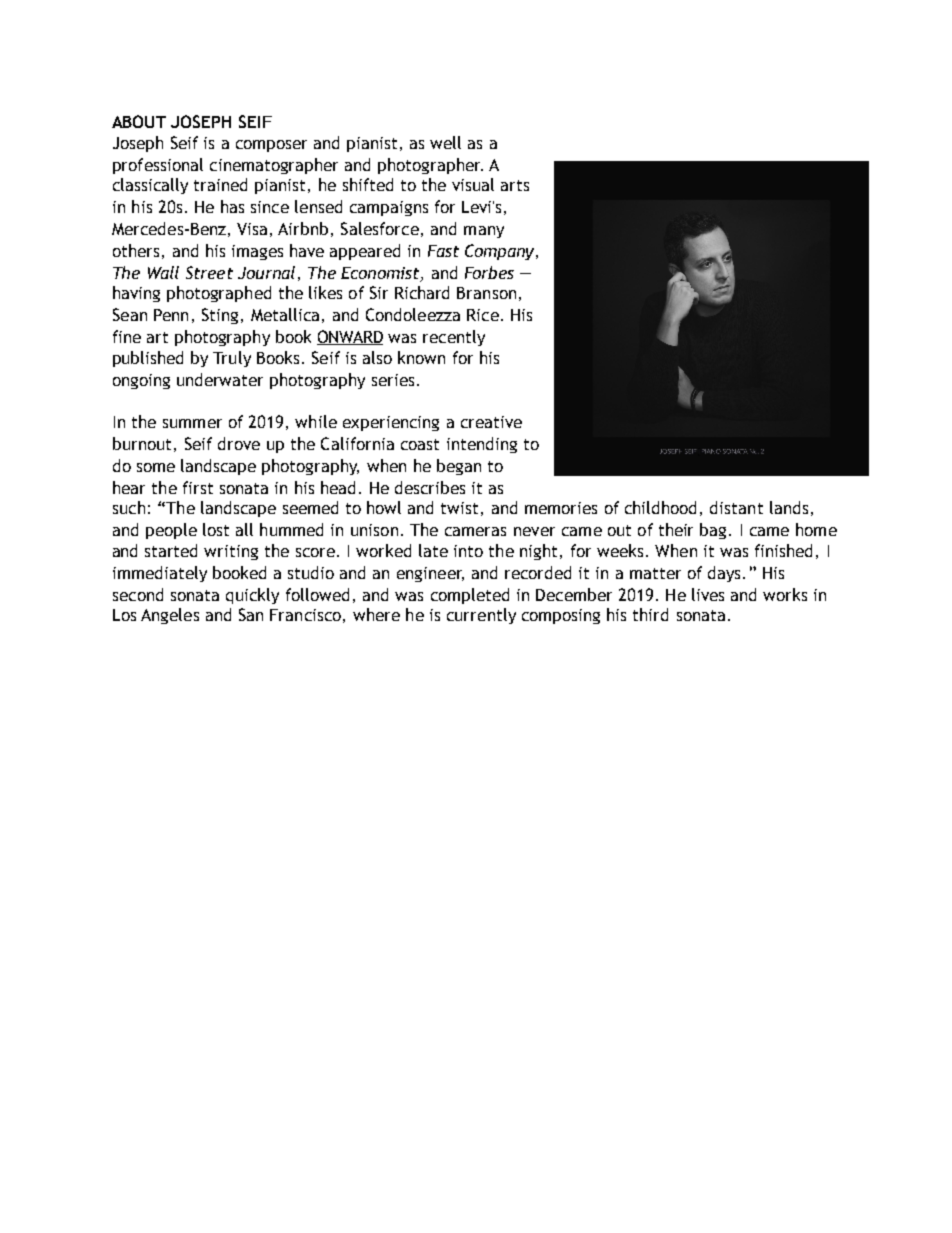 This screenshot has height=1233, width=952. Describe the element at coordinates (252, 229) in the screenshot. I see `Visa` at that location.
